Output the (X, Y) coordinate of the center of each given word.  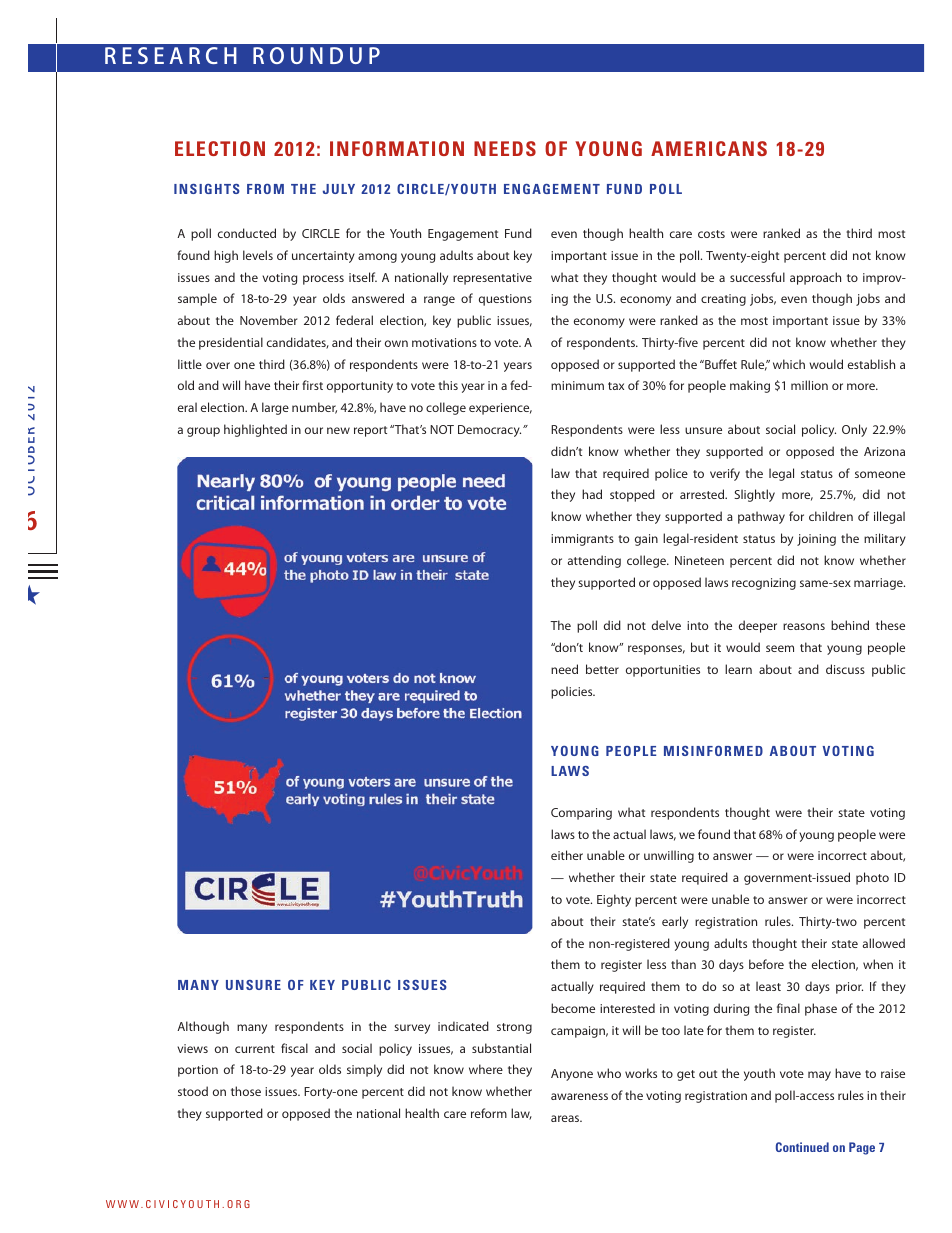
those (246, 1091)
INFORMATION (397, 148)
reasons (804, 626)
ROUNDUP (316, 55)
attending (594, 561)
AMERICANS (709, 148)
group (203, 432)
